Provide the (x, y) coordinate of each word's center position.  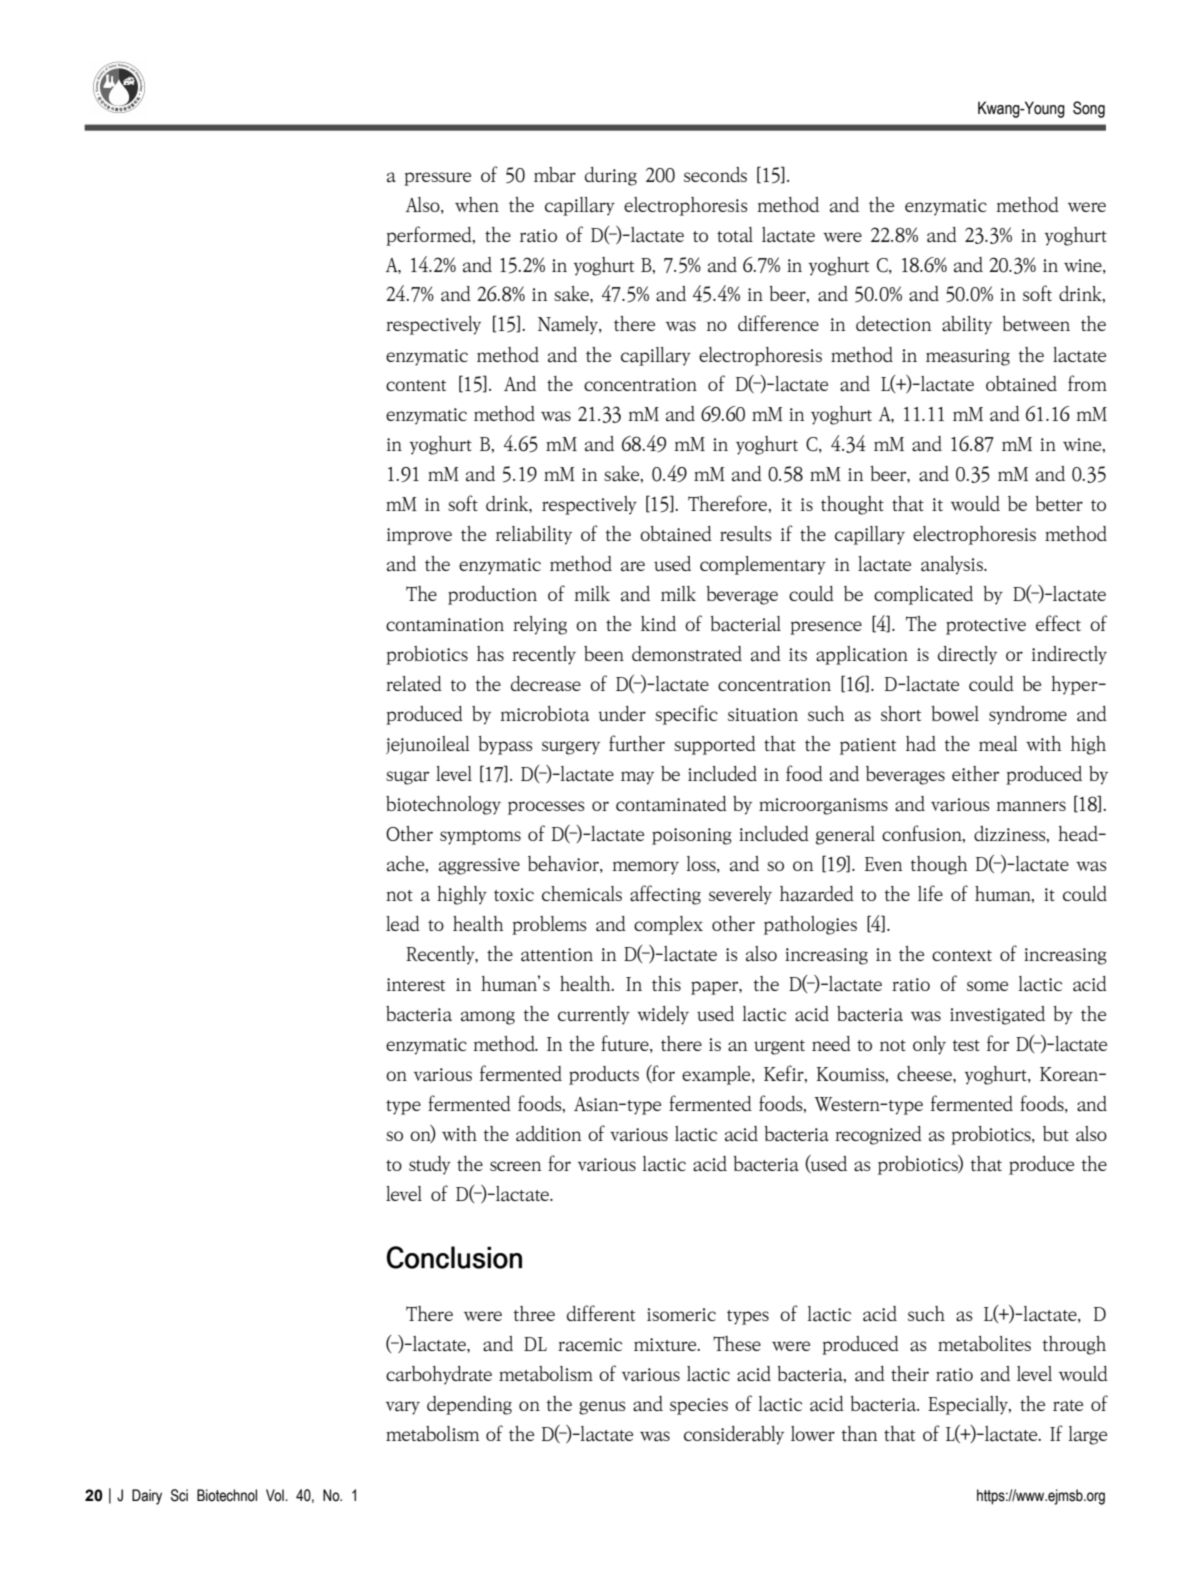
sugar (407, 778)
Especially (969, 1405)
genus (602, 1408)
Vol (276, 1495)
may (637, 778)
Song (1089, 109)
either (975, 773)
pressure (437, 179)
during (611, 176)
